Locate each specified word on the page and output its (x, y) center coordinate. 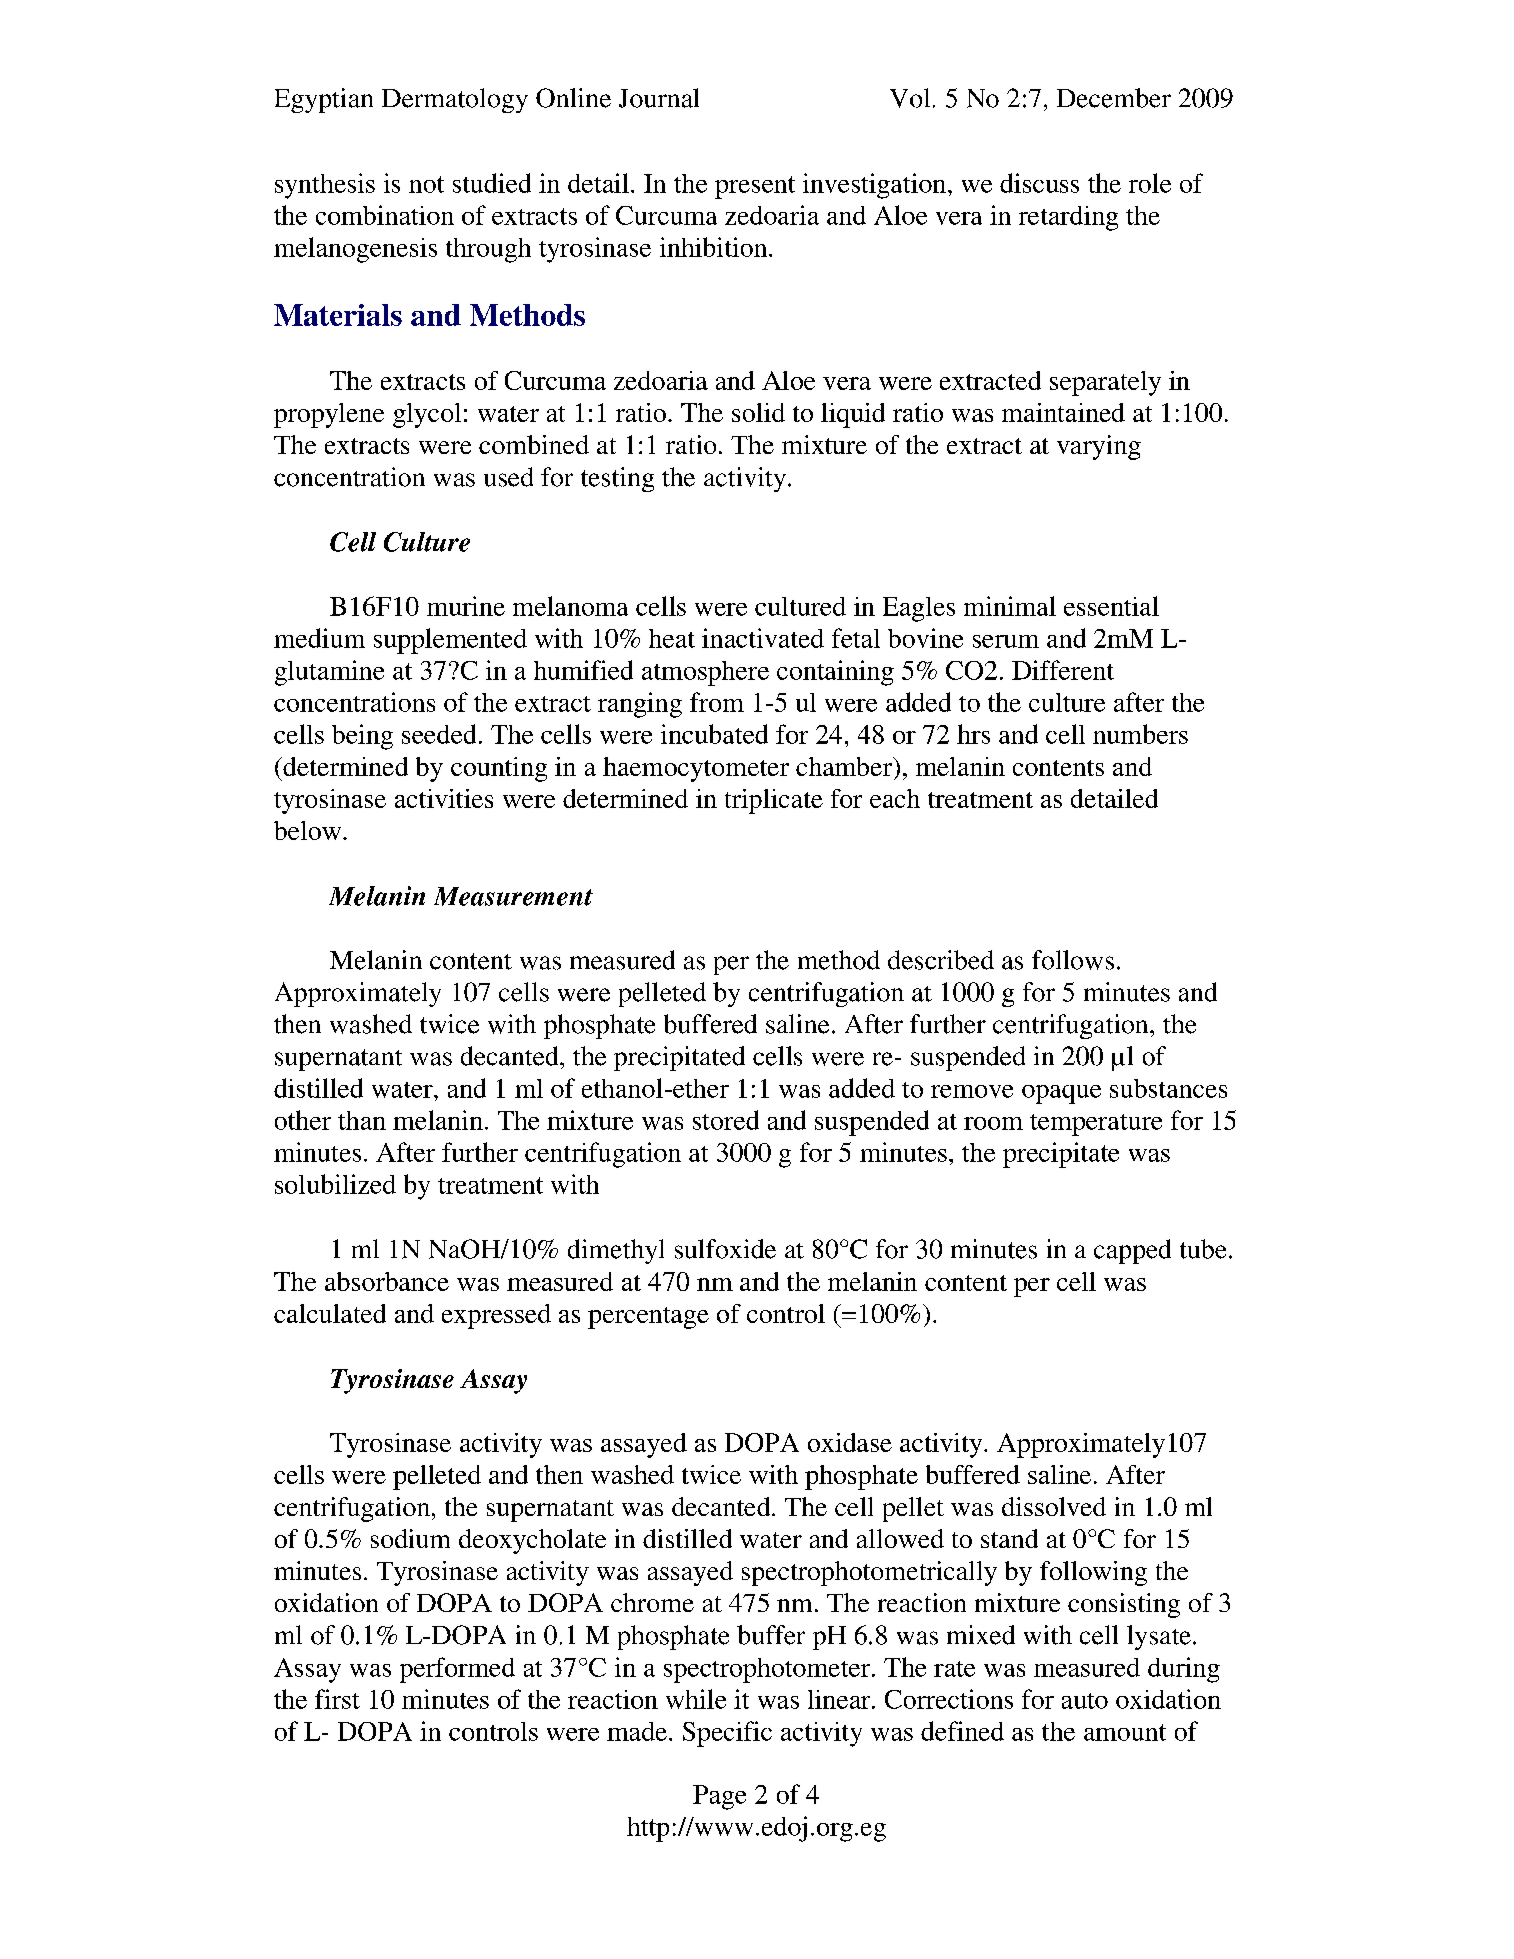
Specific (727, 1734)
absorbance (387, 1281)
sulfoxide (725, 1249)
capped (1132, 1251)
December (1114, 98)
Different (1063, 670)
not (426, 184)
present (755, 187)
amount (1125, 1732)
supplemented (450, 641)
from (717, 702)
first (337, 1699)
